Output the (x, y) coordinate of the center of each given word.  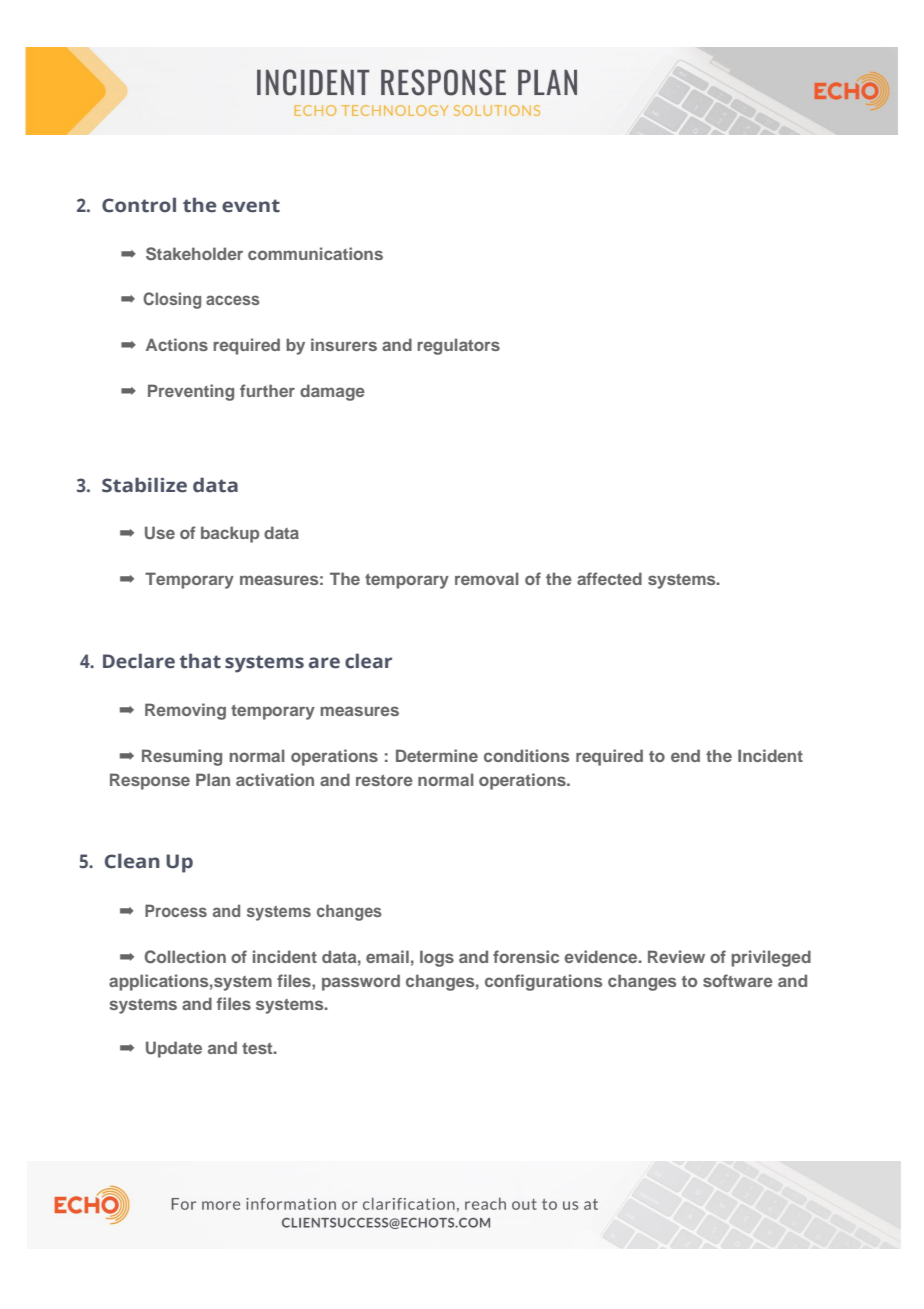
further (267, 390)
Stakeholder (194, 254)
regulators (458, 346)
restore (384, 780)
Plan (213, 779)
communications (315, 253)
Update (174, 1049)
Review (676, 956)
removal (487, 578)
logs (437, 958)
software (738, 980)
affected (609, 578)
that (200, 661)
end (685, 755)
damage (332, 392)
